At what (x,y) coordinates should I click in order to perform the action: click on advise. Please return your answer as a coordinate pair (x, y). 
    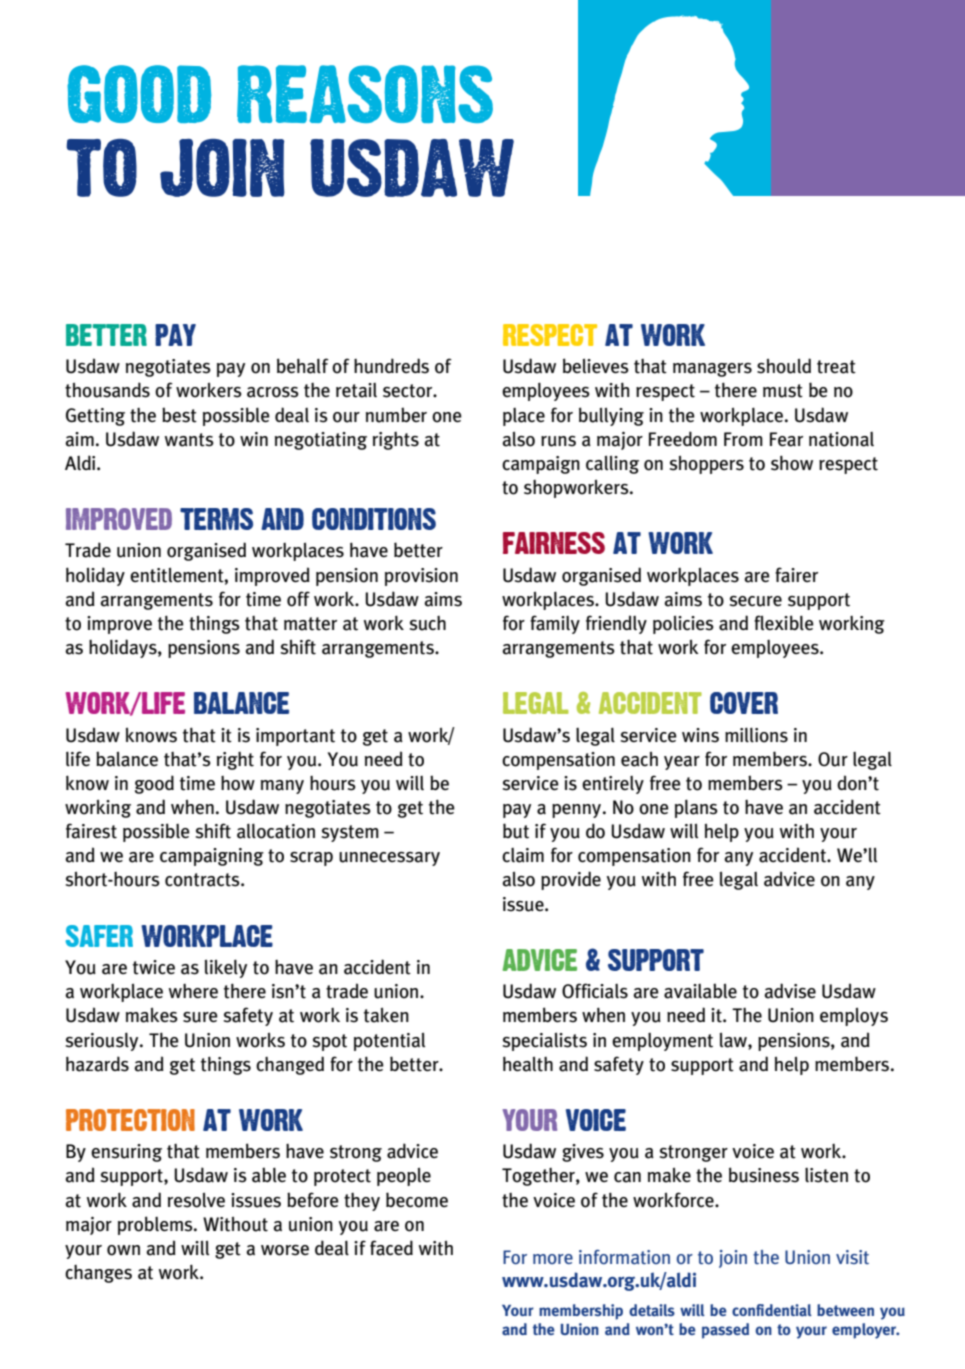
    Looking at the image, I should click on (790, 991).
